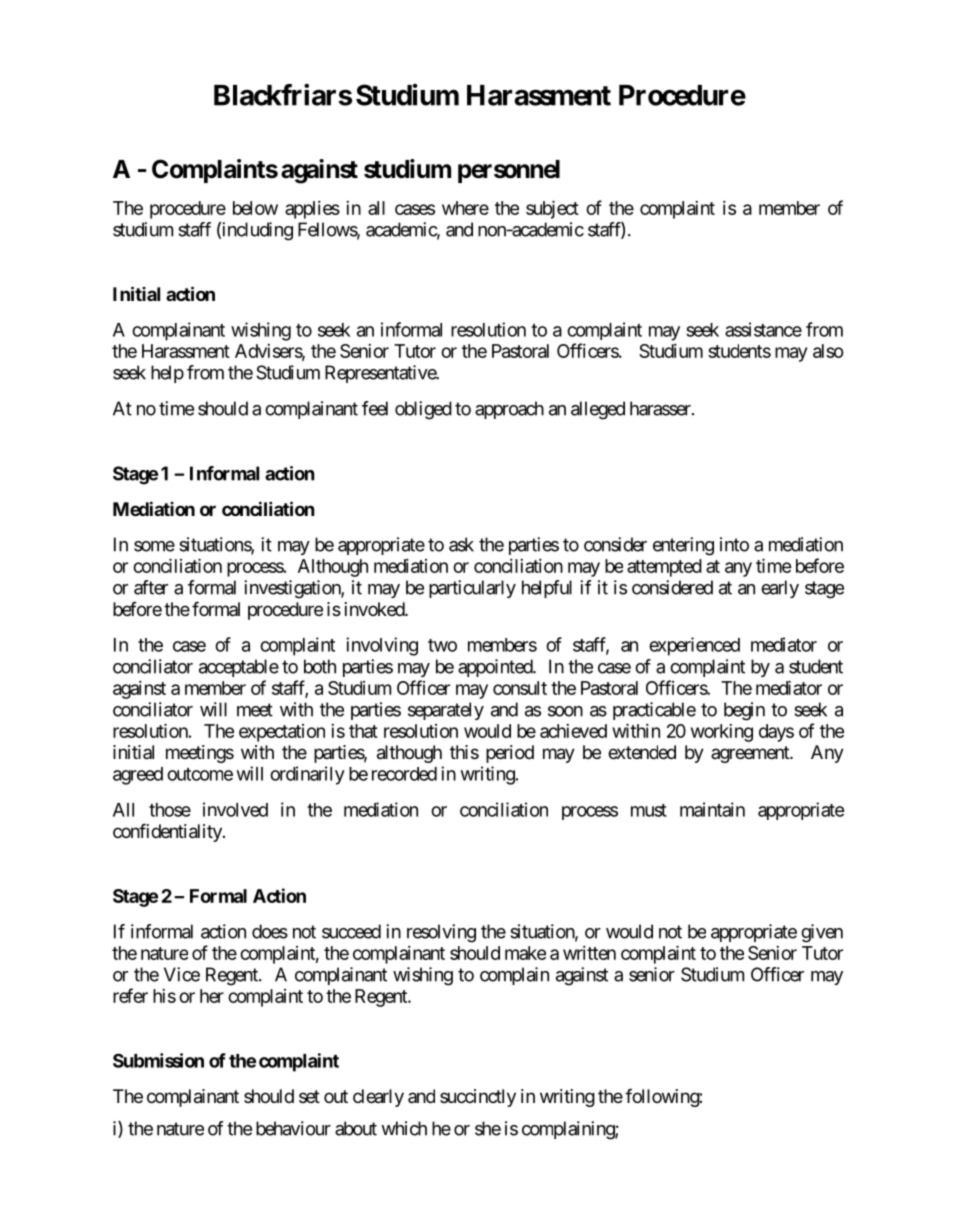 Image resolution: width=954 pixels, height=1232 pixels. I want to click on Submission, so click(158, 1060).
